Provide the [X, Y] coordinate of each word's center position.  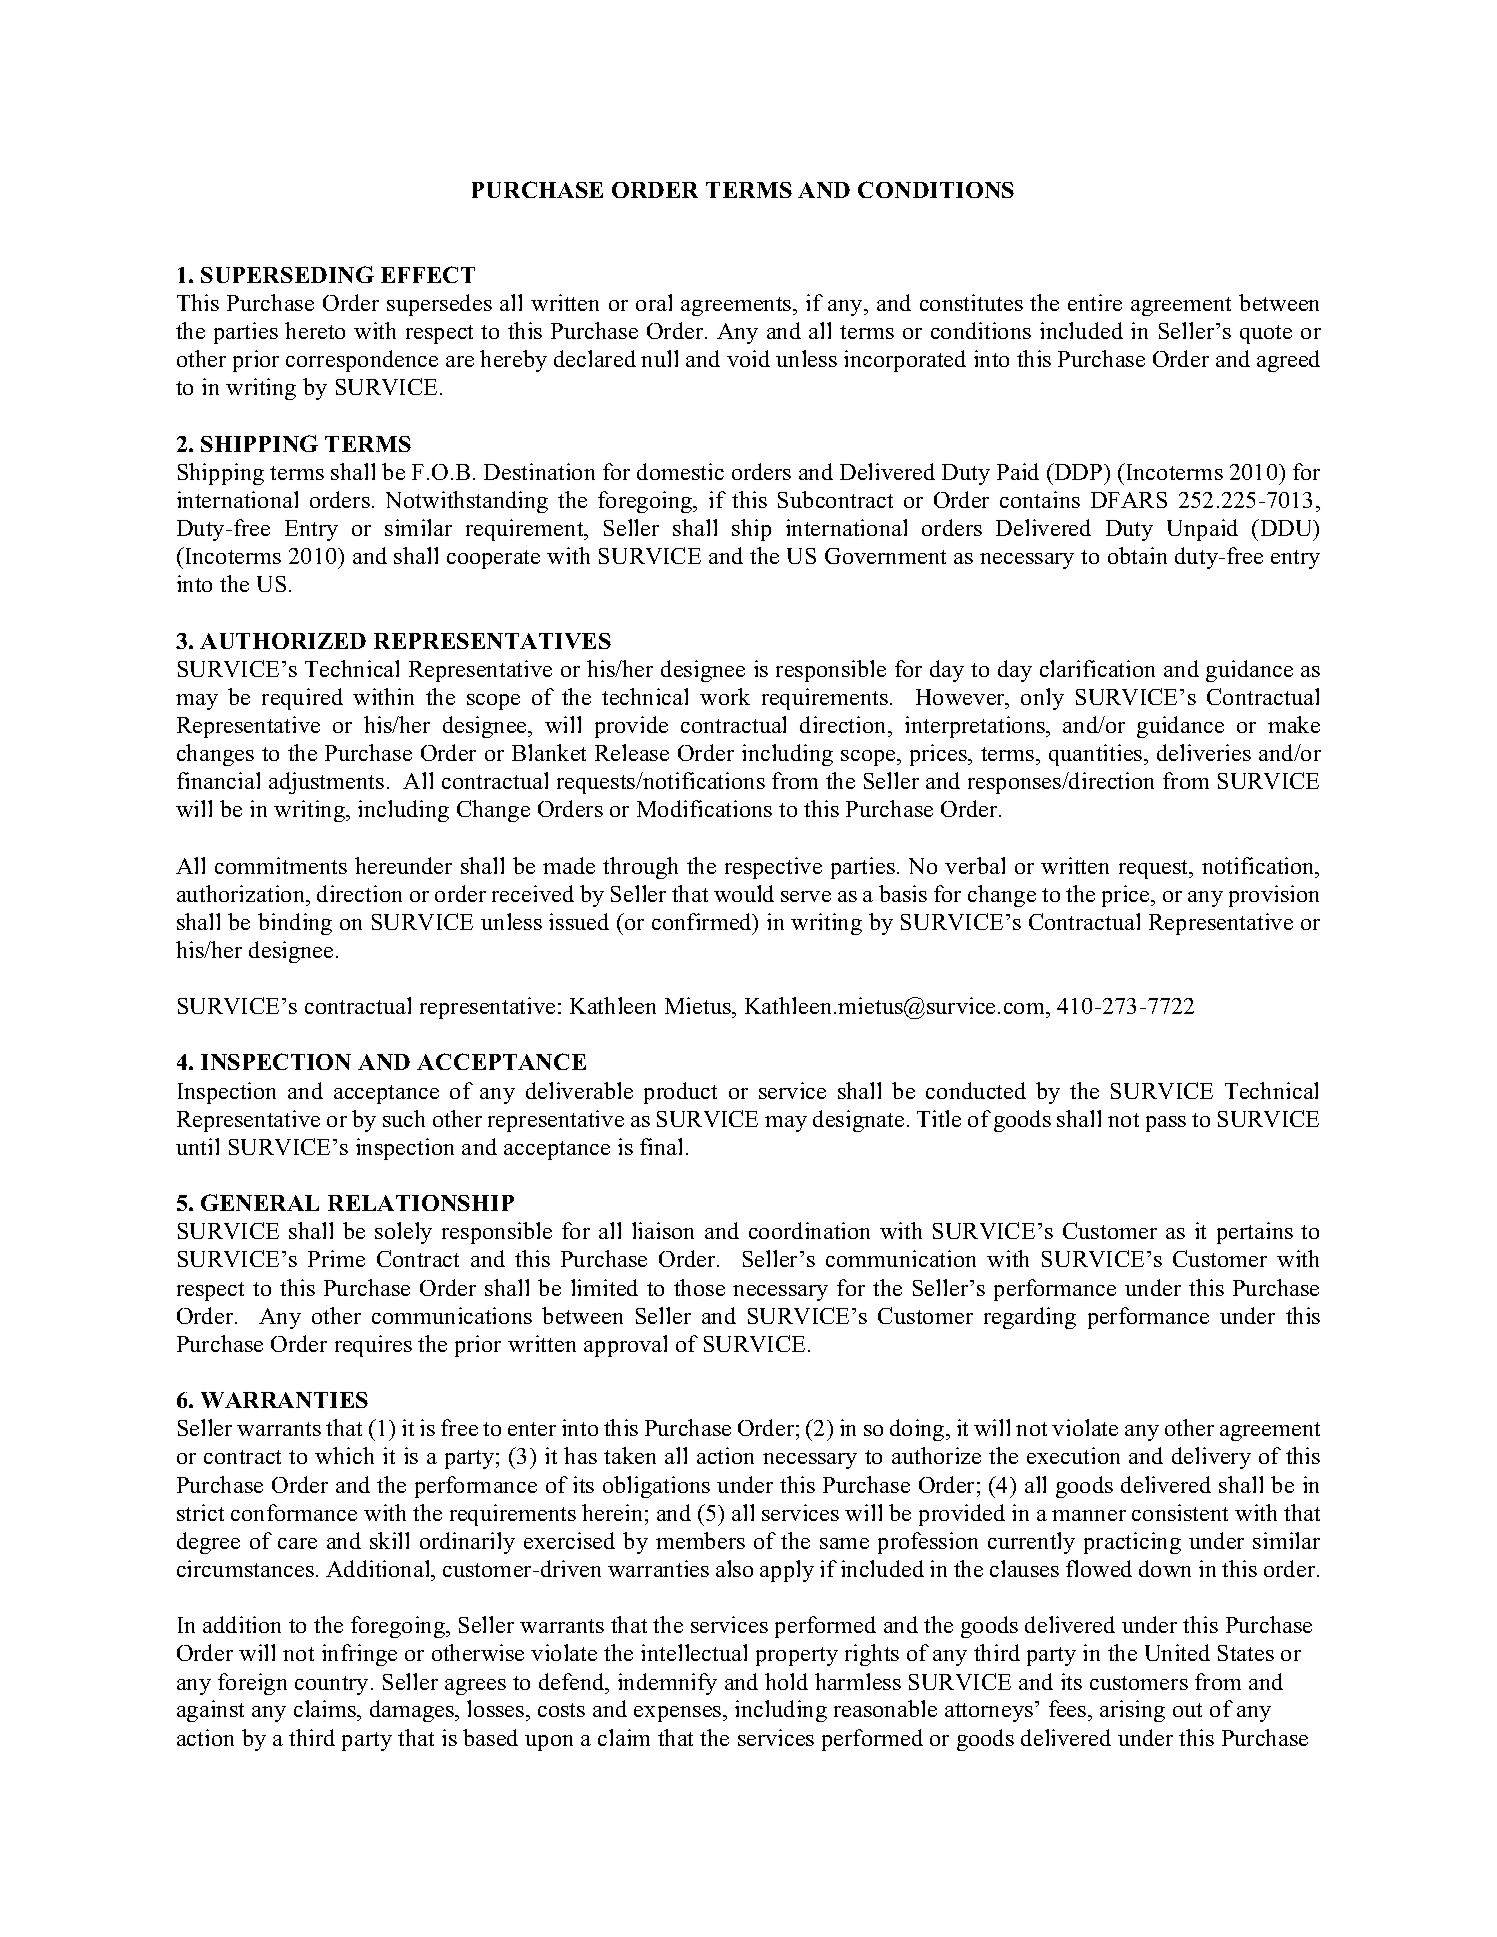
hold [786, 1681]
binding [295, 924]
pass [1166, 1124]
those [699, 1287]
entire [1095, 302]
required [302, 699]
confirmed [703, 921]
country [331, 1685]
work [725, 696]
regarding [1030, 1318]
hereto [315, 330]
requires [373, 1346]
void [748, 358]
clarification [1097, 668]
